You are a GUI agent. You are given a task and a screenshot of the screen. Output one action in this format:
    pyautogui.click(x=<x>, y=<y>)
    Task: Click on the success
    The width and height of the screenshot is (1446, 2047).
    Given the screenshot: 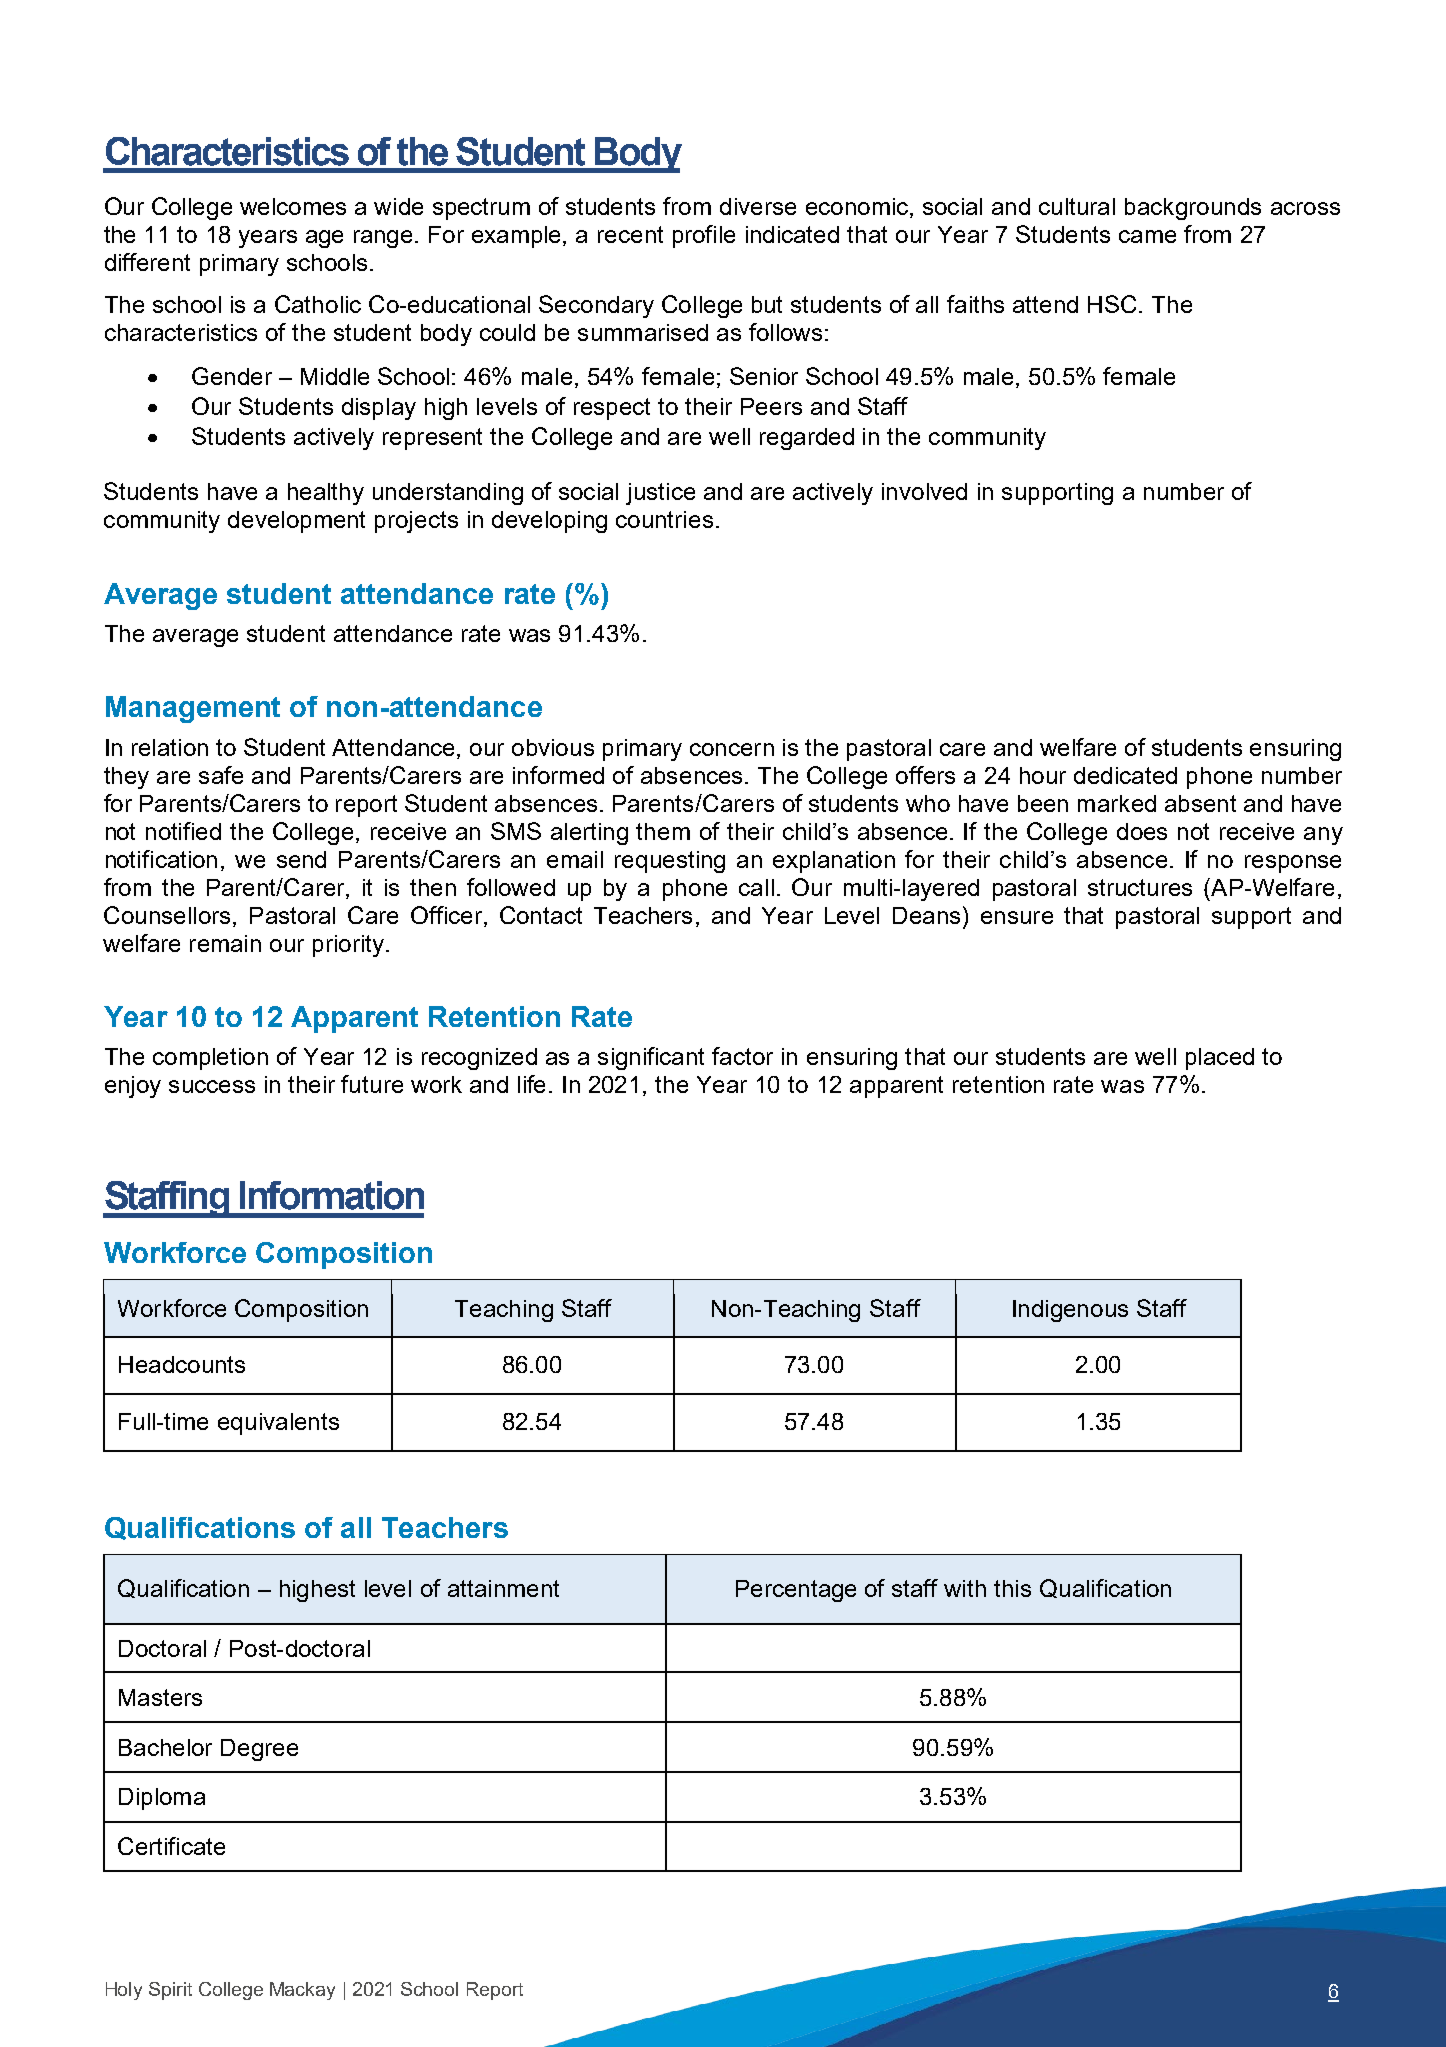 What is the action you would take?
    pyautogui.click(x=212, y=1086)
